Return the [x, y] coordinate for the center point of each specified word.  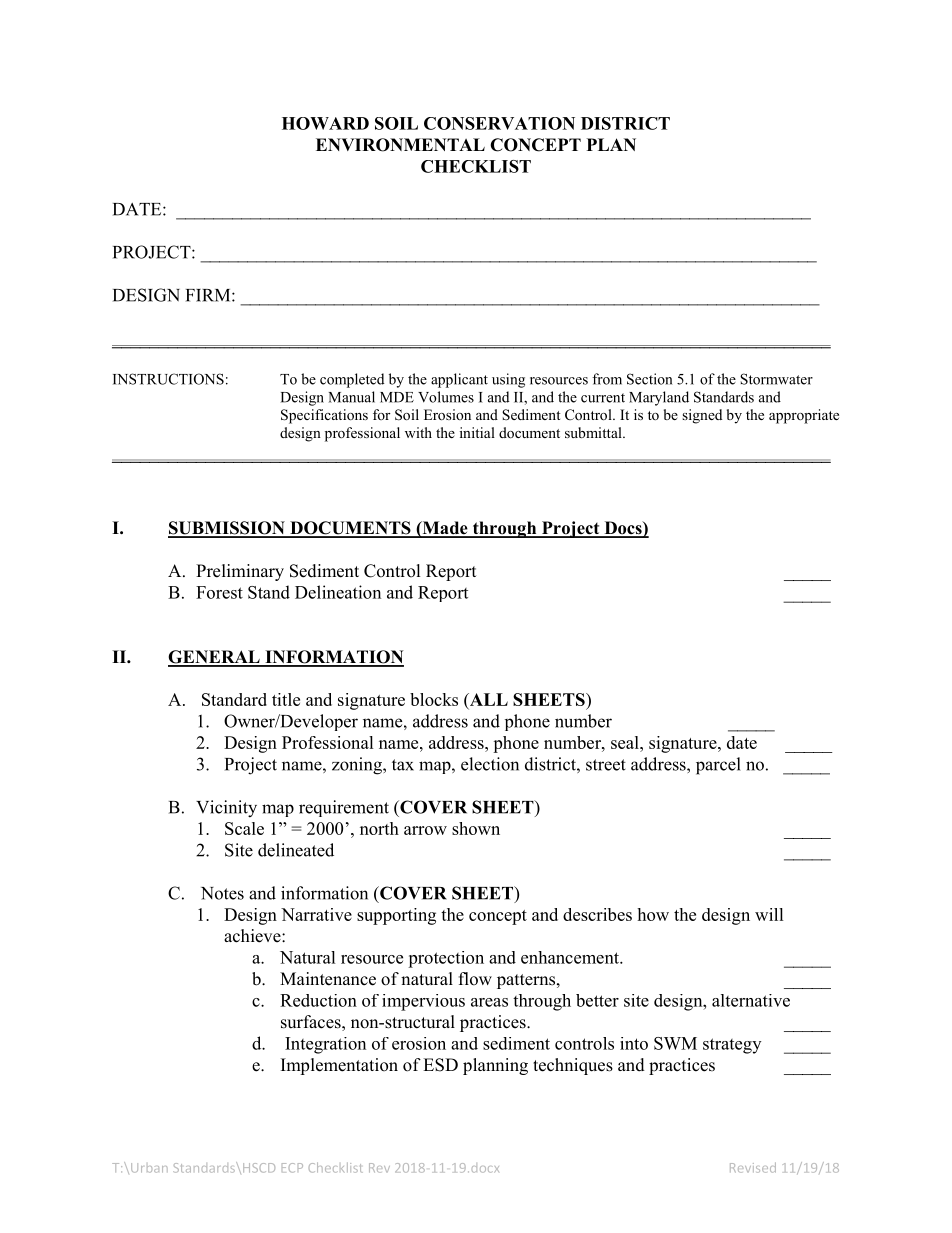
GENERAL [215, 658]
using [508, 380]
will [769, 914]
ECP [292, 1168]
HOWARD [325, 123]
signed [702, 416]
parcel [718, 766]
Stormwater [776, 379]
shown [476, 828]
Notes [222, 893]
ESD [440, 1065]
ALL [487, 700]
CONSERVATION [499, 123]
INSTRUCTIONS [168, 379]
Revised [753, 1167]
